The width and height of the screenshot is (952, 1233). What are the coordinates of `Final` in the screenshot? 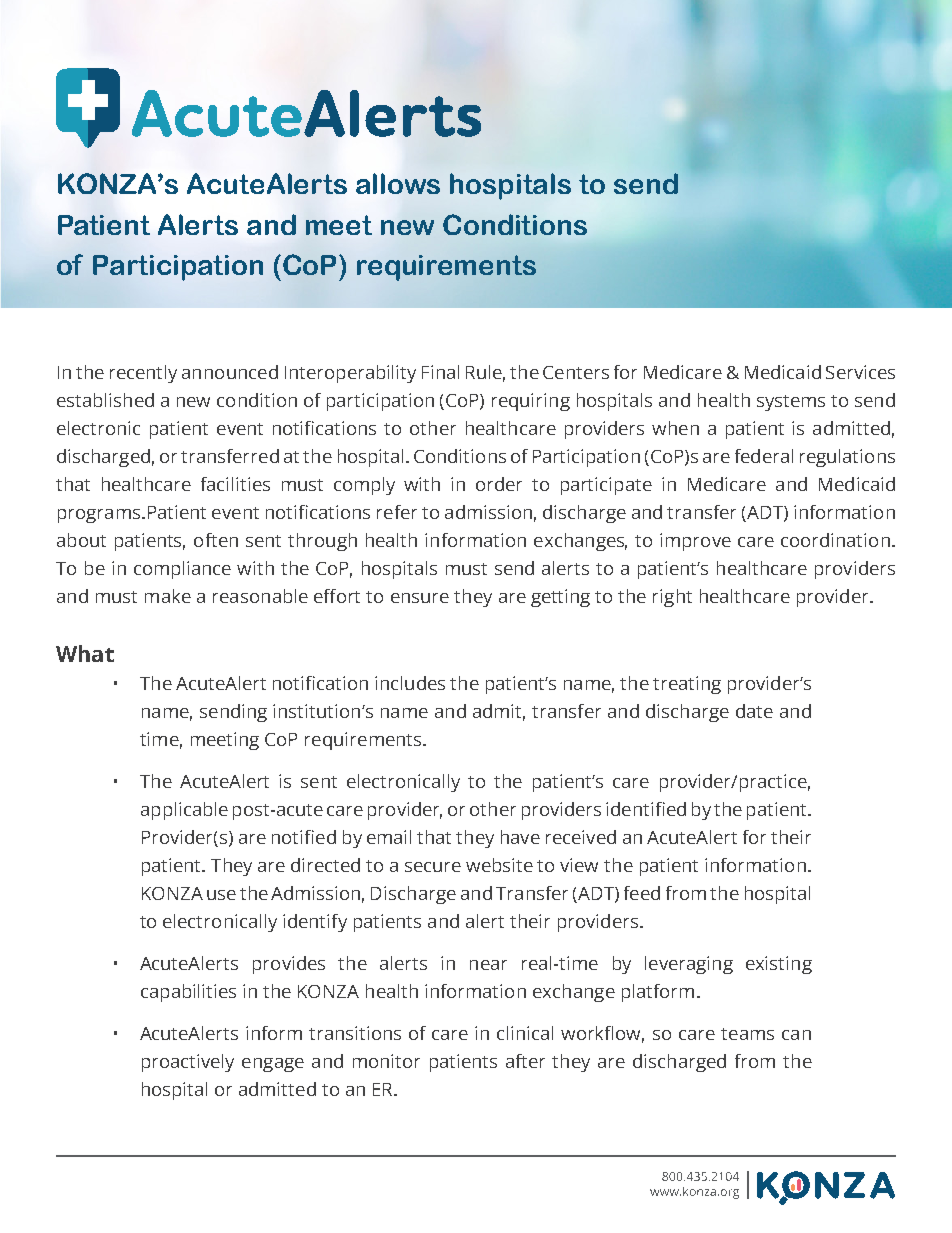 It's located at (440, 372).
